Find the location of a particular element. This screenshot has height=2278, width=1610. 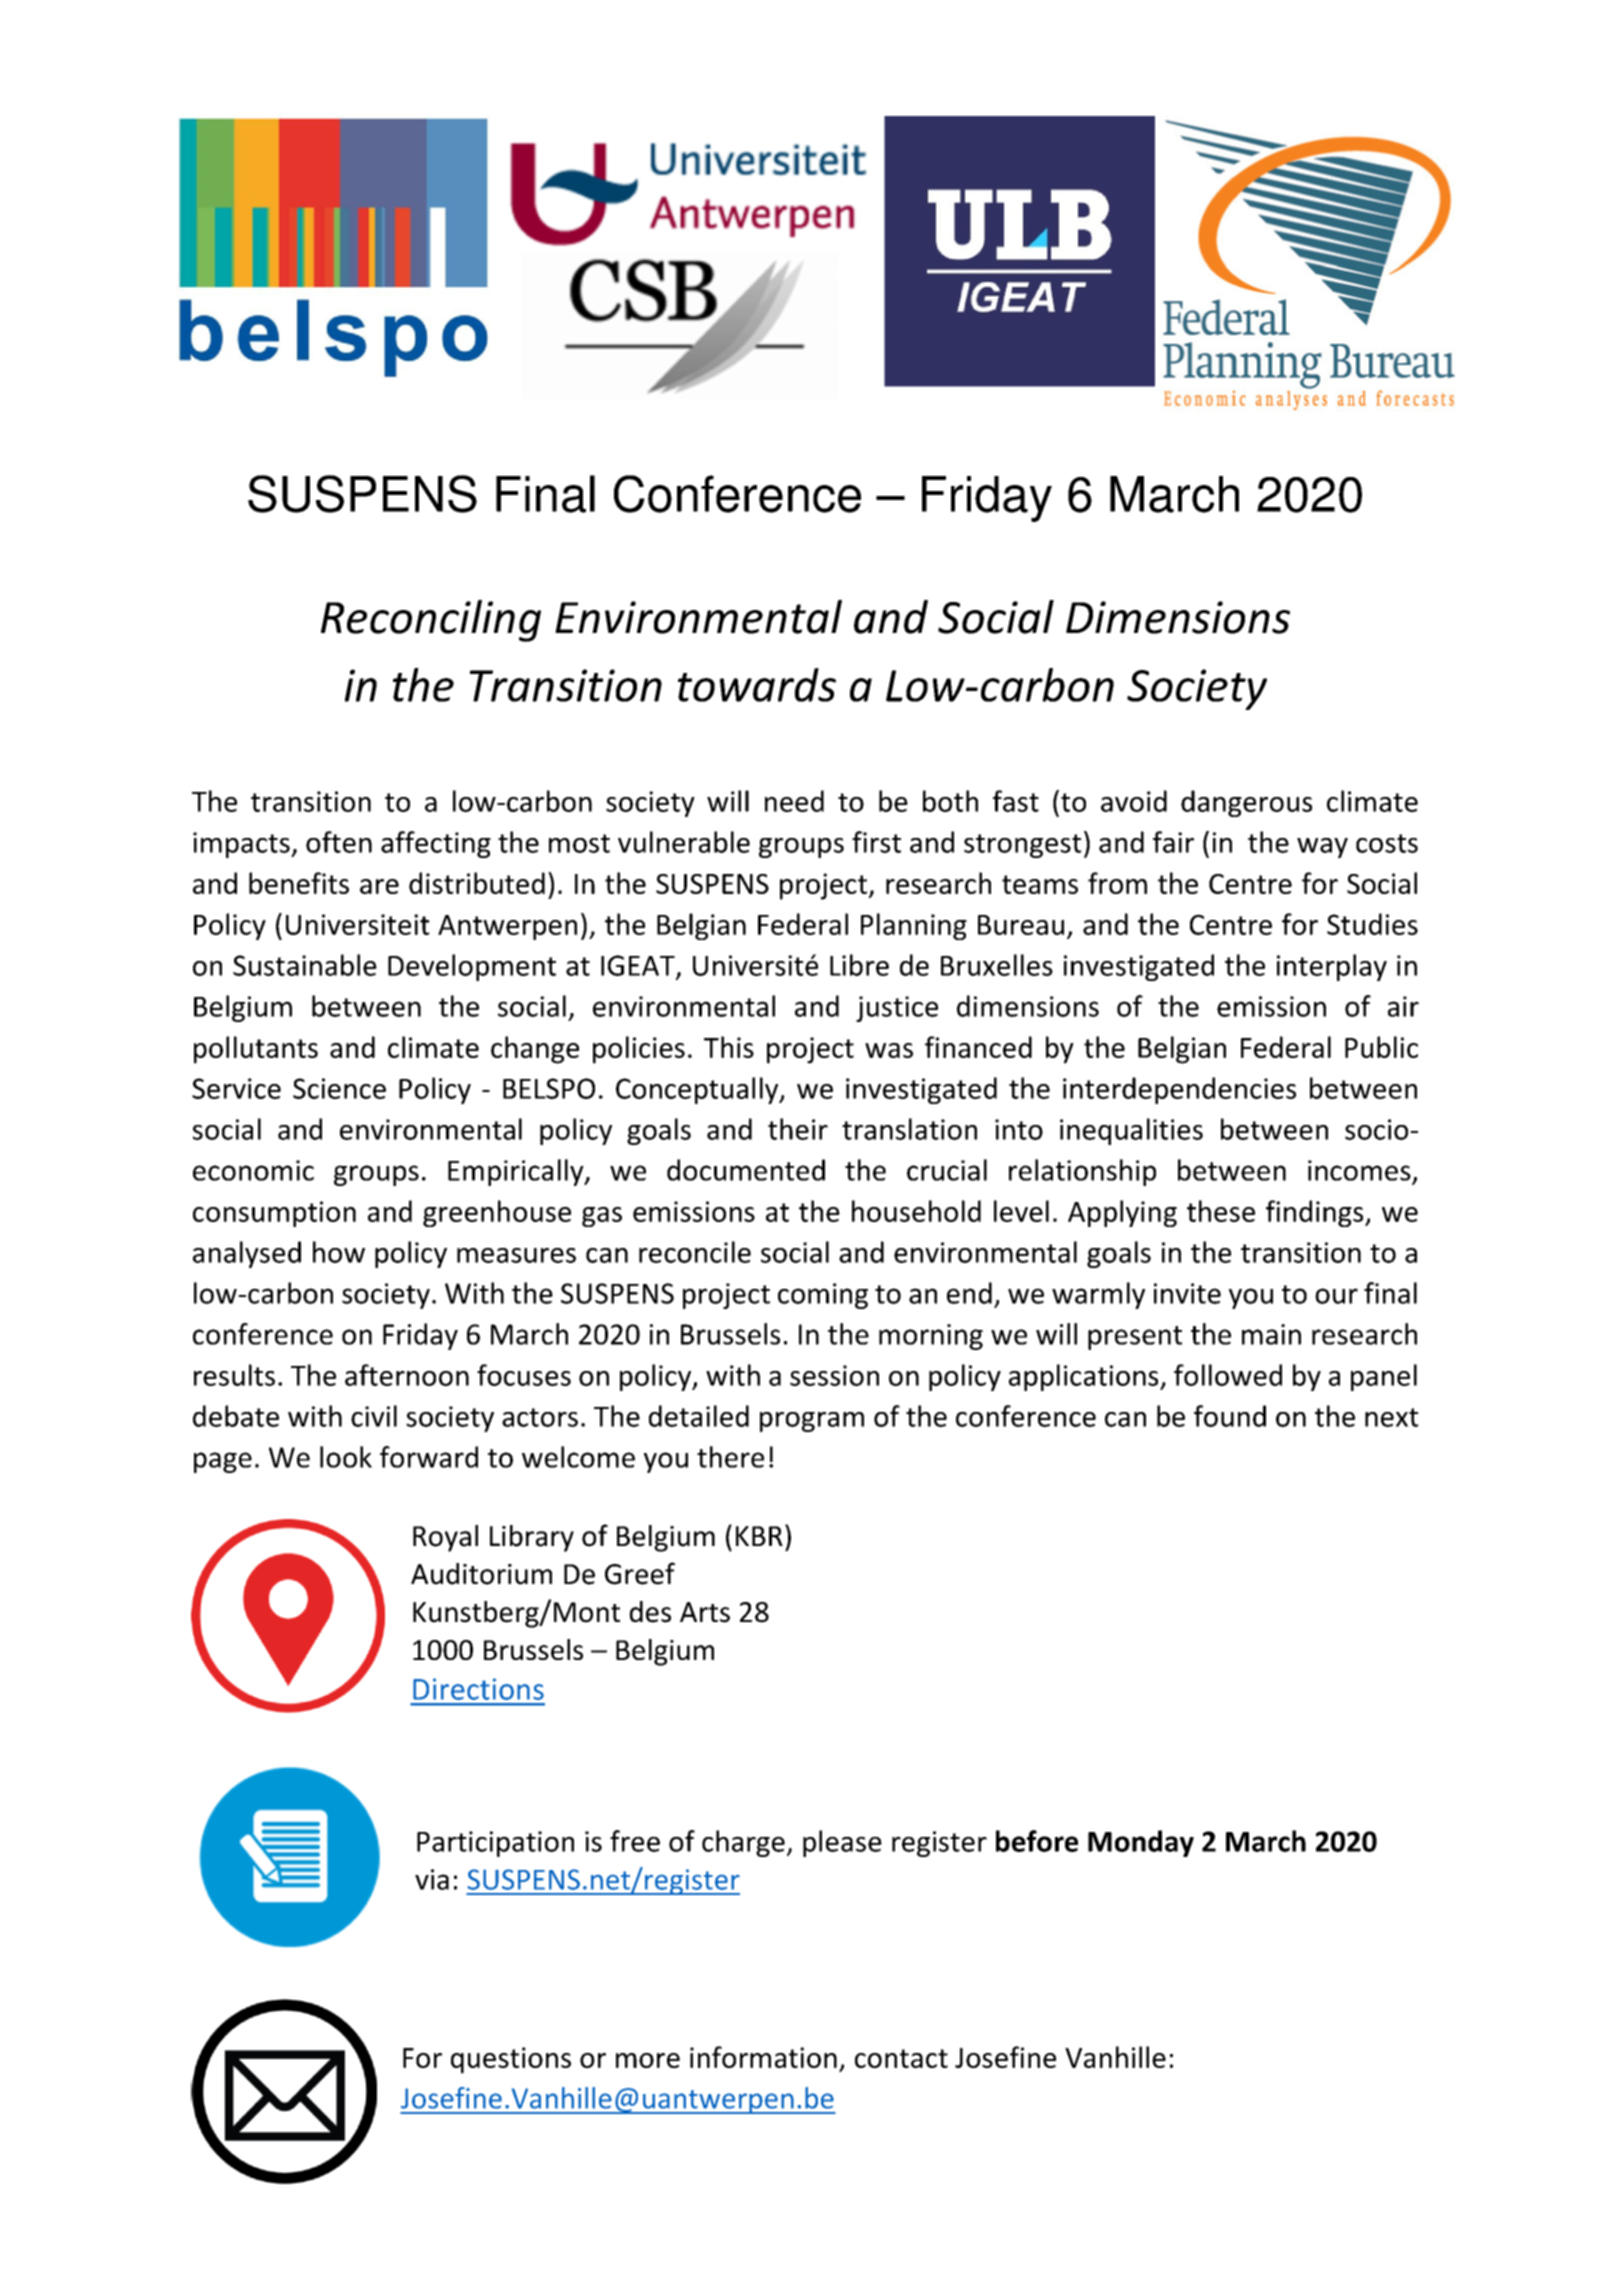

session is located at coordinates (834, 1375).
